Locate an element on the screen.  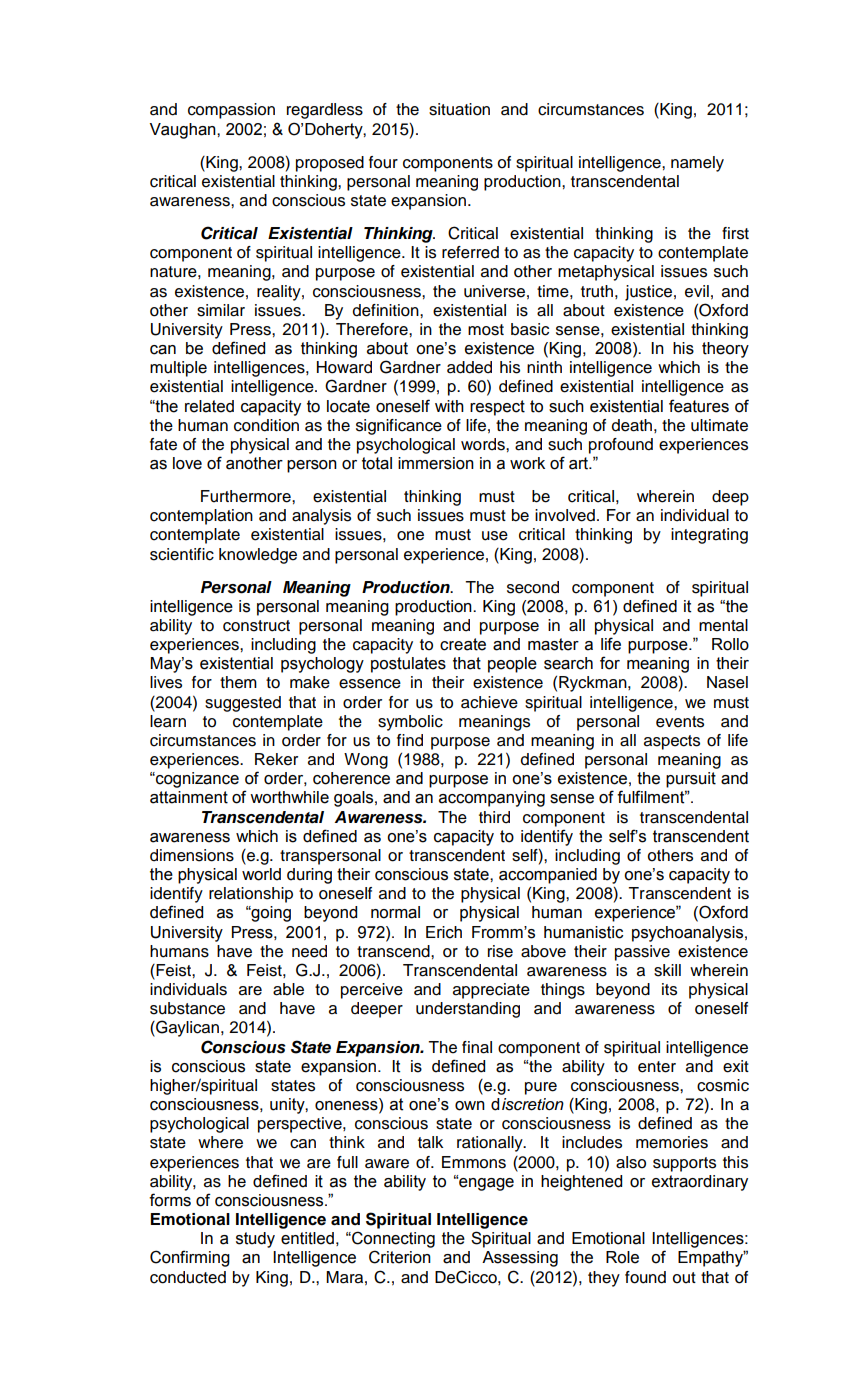
situation is located at coordinates (459, 109).
